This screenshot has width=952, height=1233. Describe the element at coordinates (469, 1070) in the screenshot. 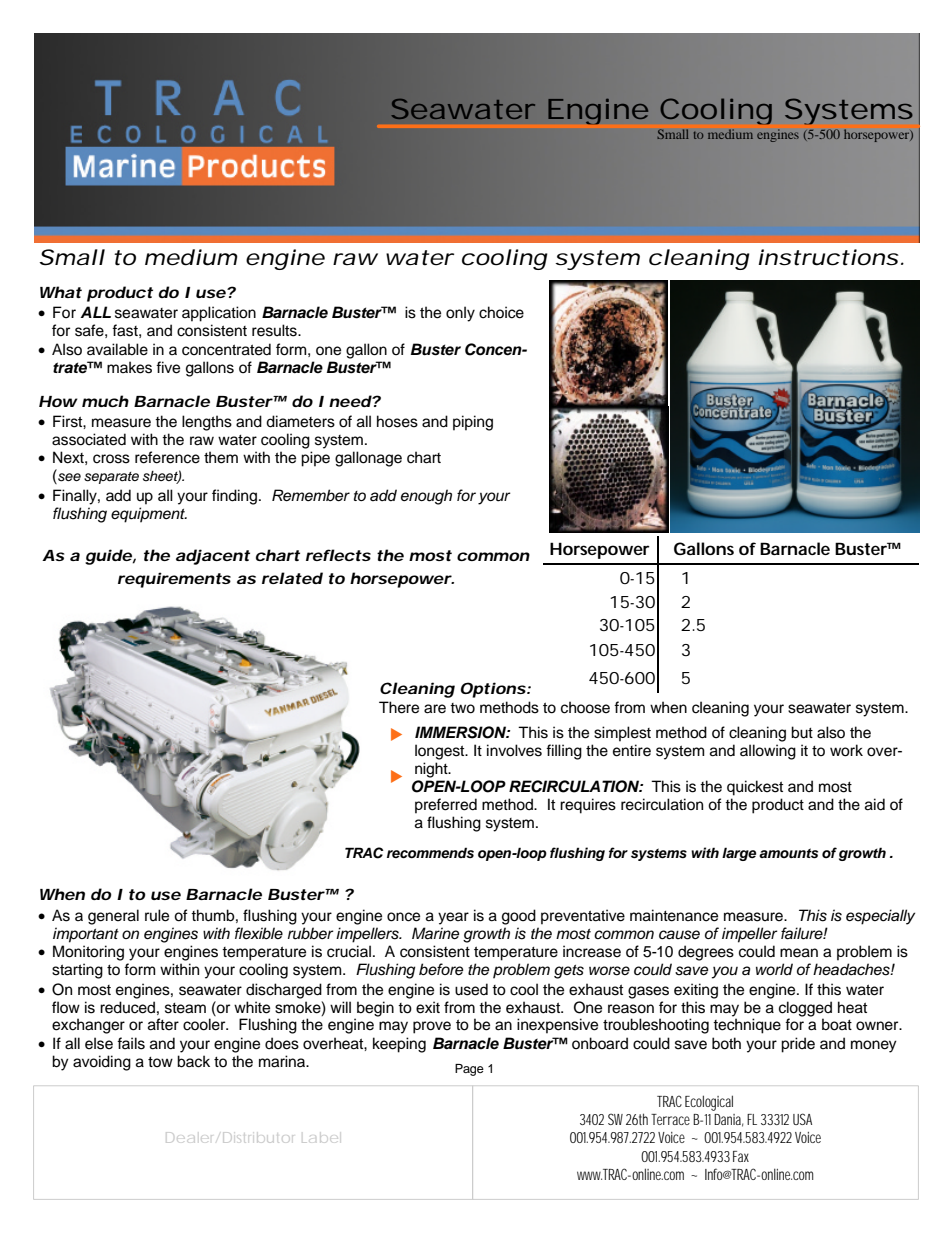

I see `Page` at that location.
